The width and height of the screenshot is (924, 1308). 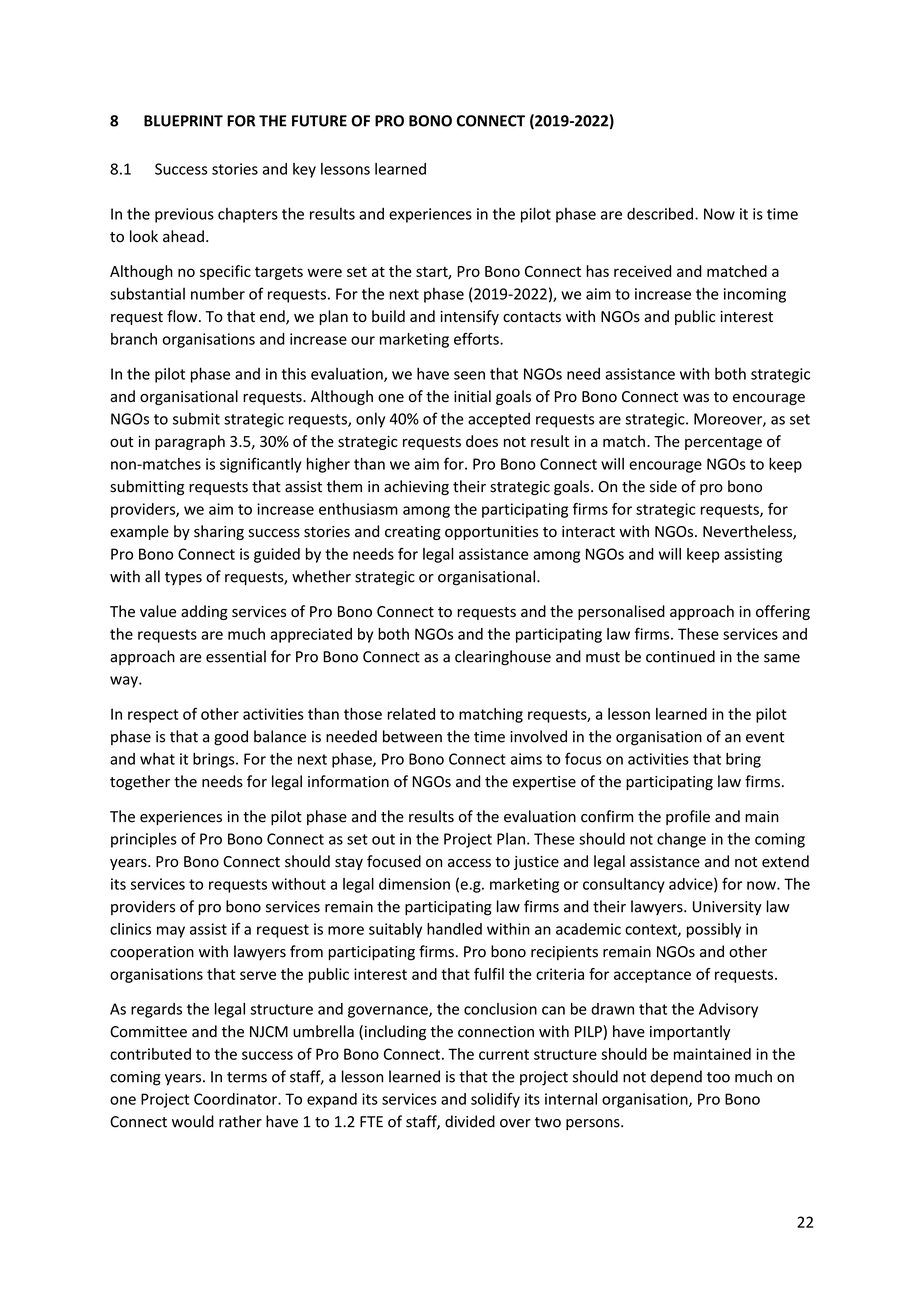 What do you see at coordinates (190, 442) in the screenshot?
I see `paragraph` at bounding box center [190, 442].
